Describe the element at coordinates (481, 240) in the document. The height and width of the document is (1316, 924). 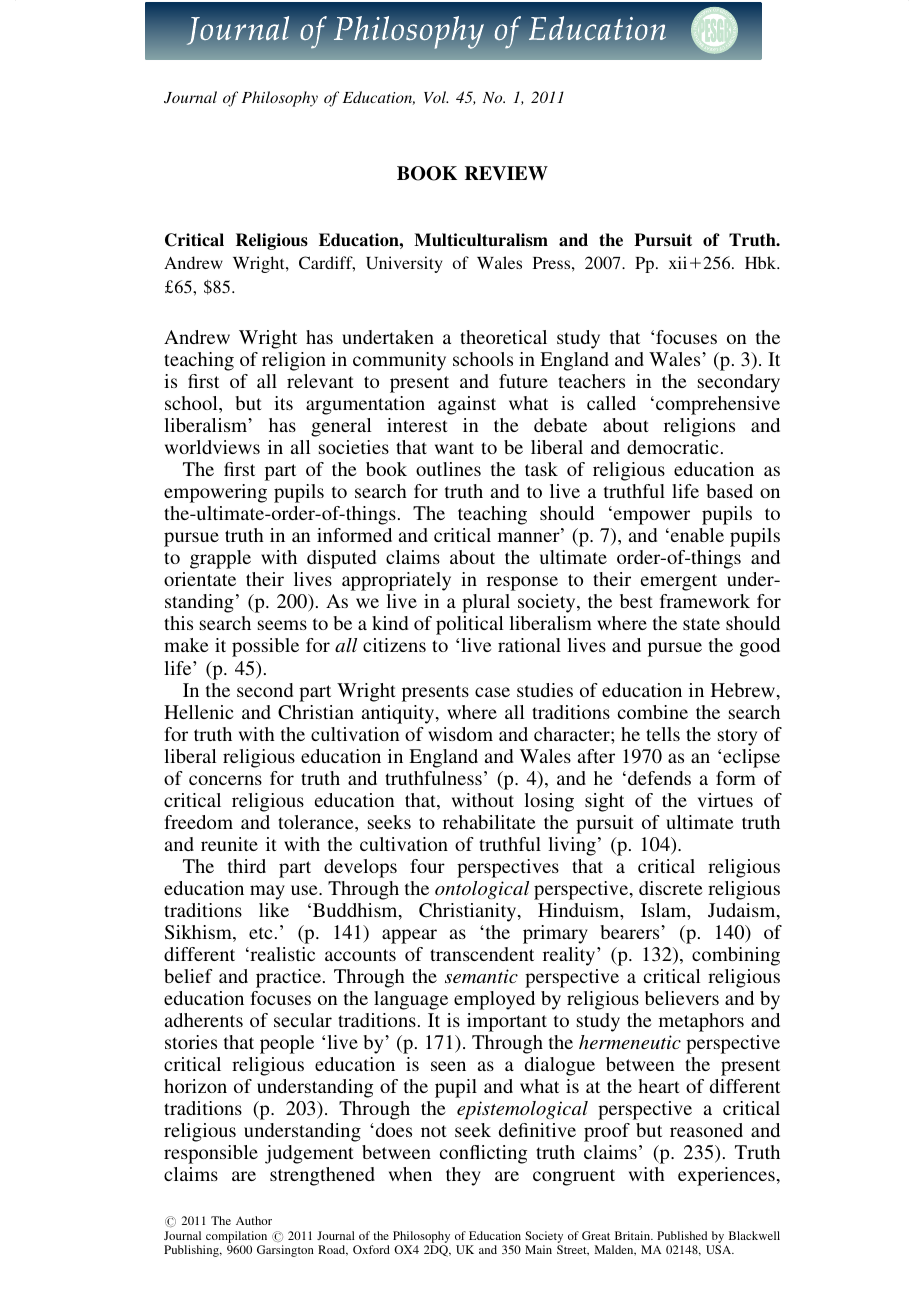
I see `Multiculturalism` at that location.
